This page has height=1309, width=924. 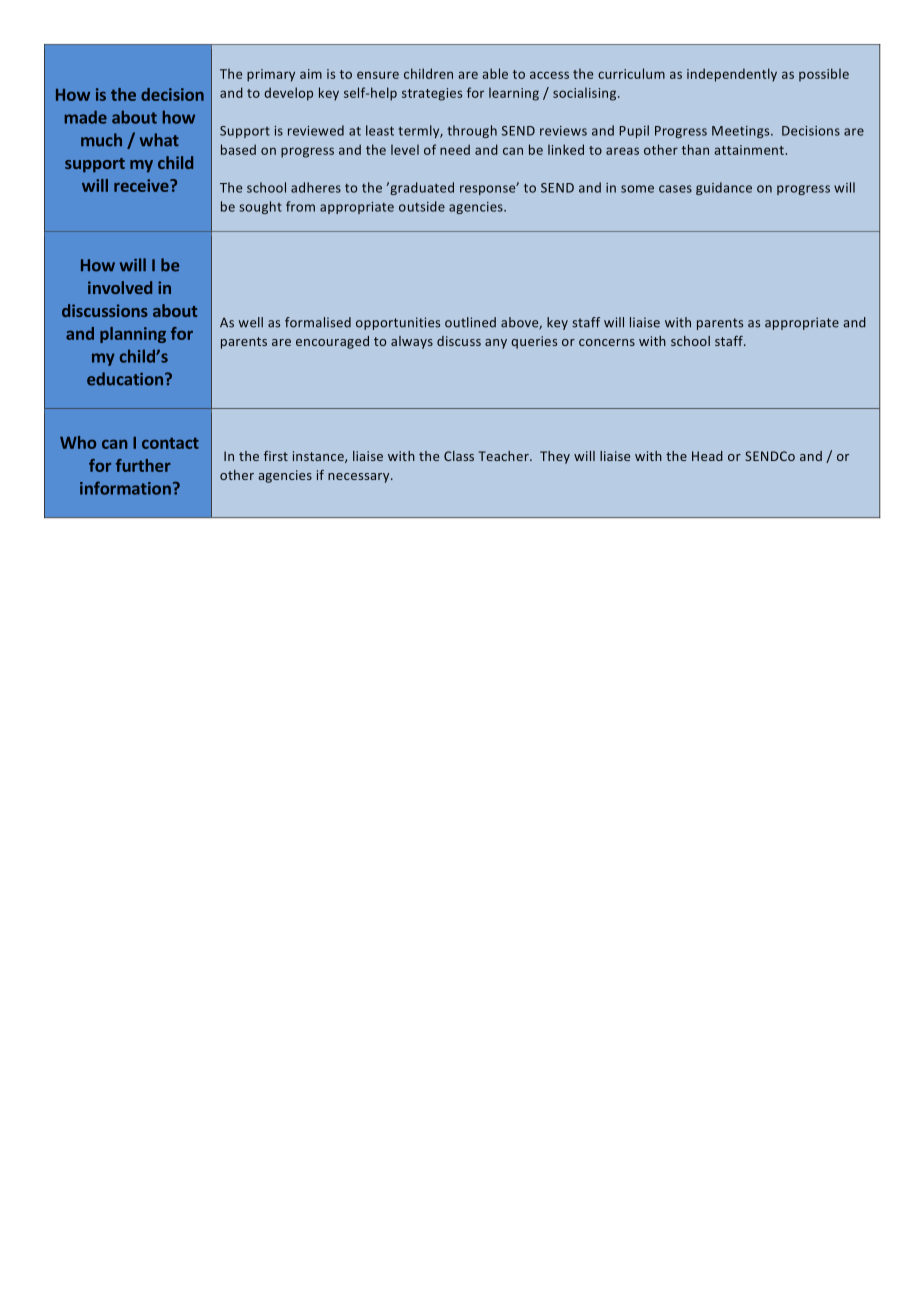 What do you see at coordinates (143, 465) in the page?
I see `further` at bounding box center [143, 465].
